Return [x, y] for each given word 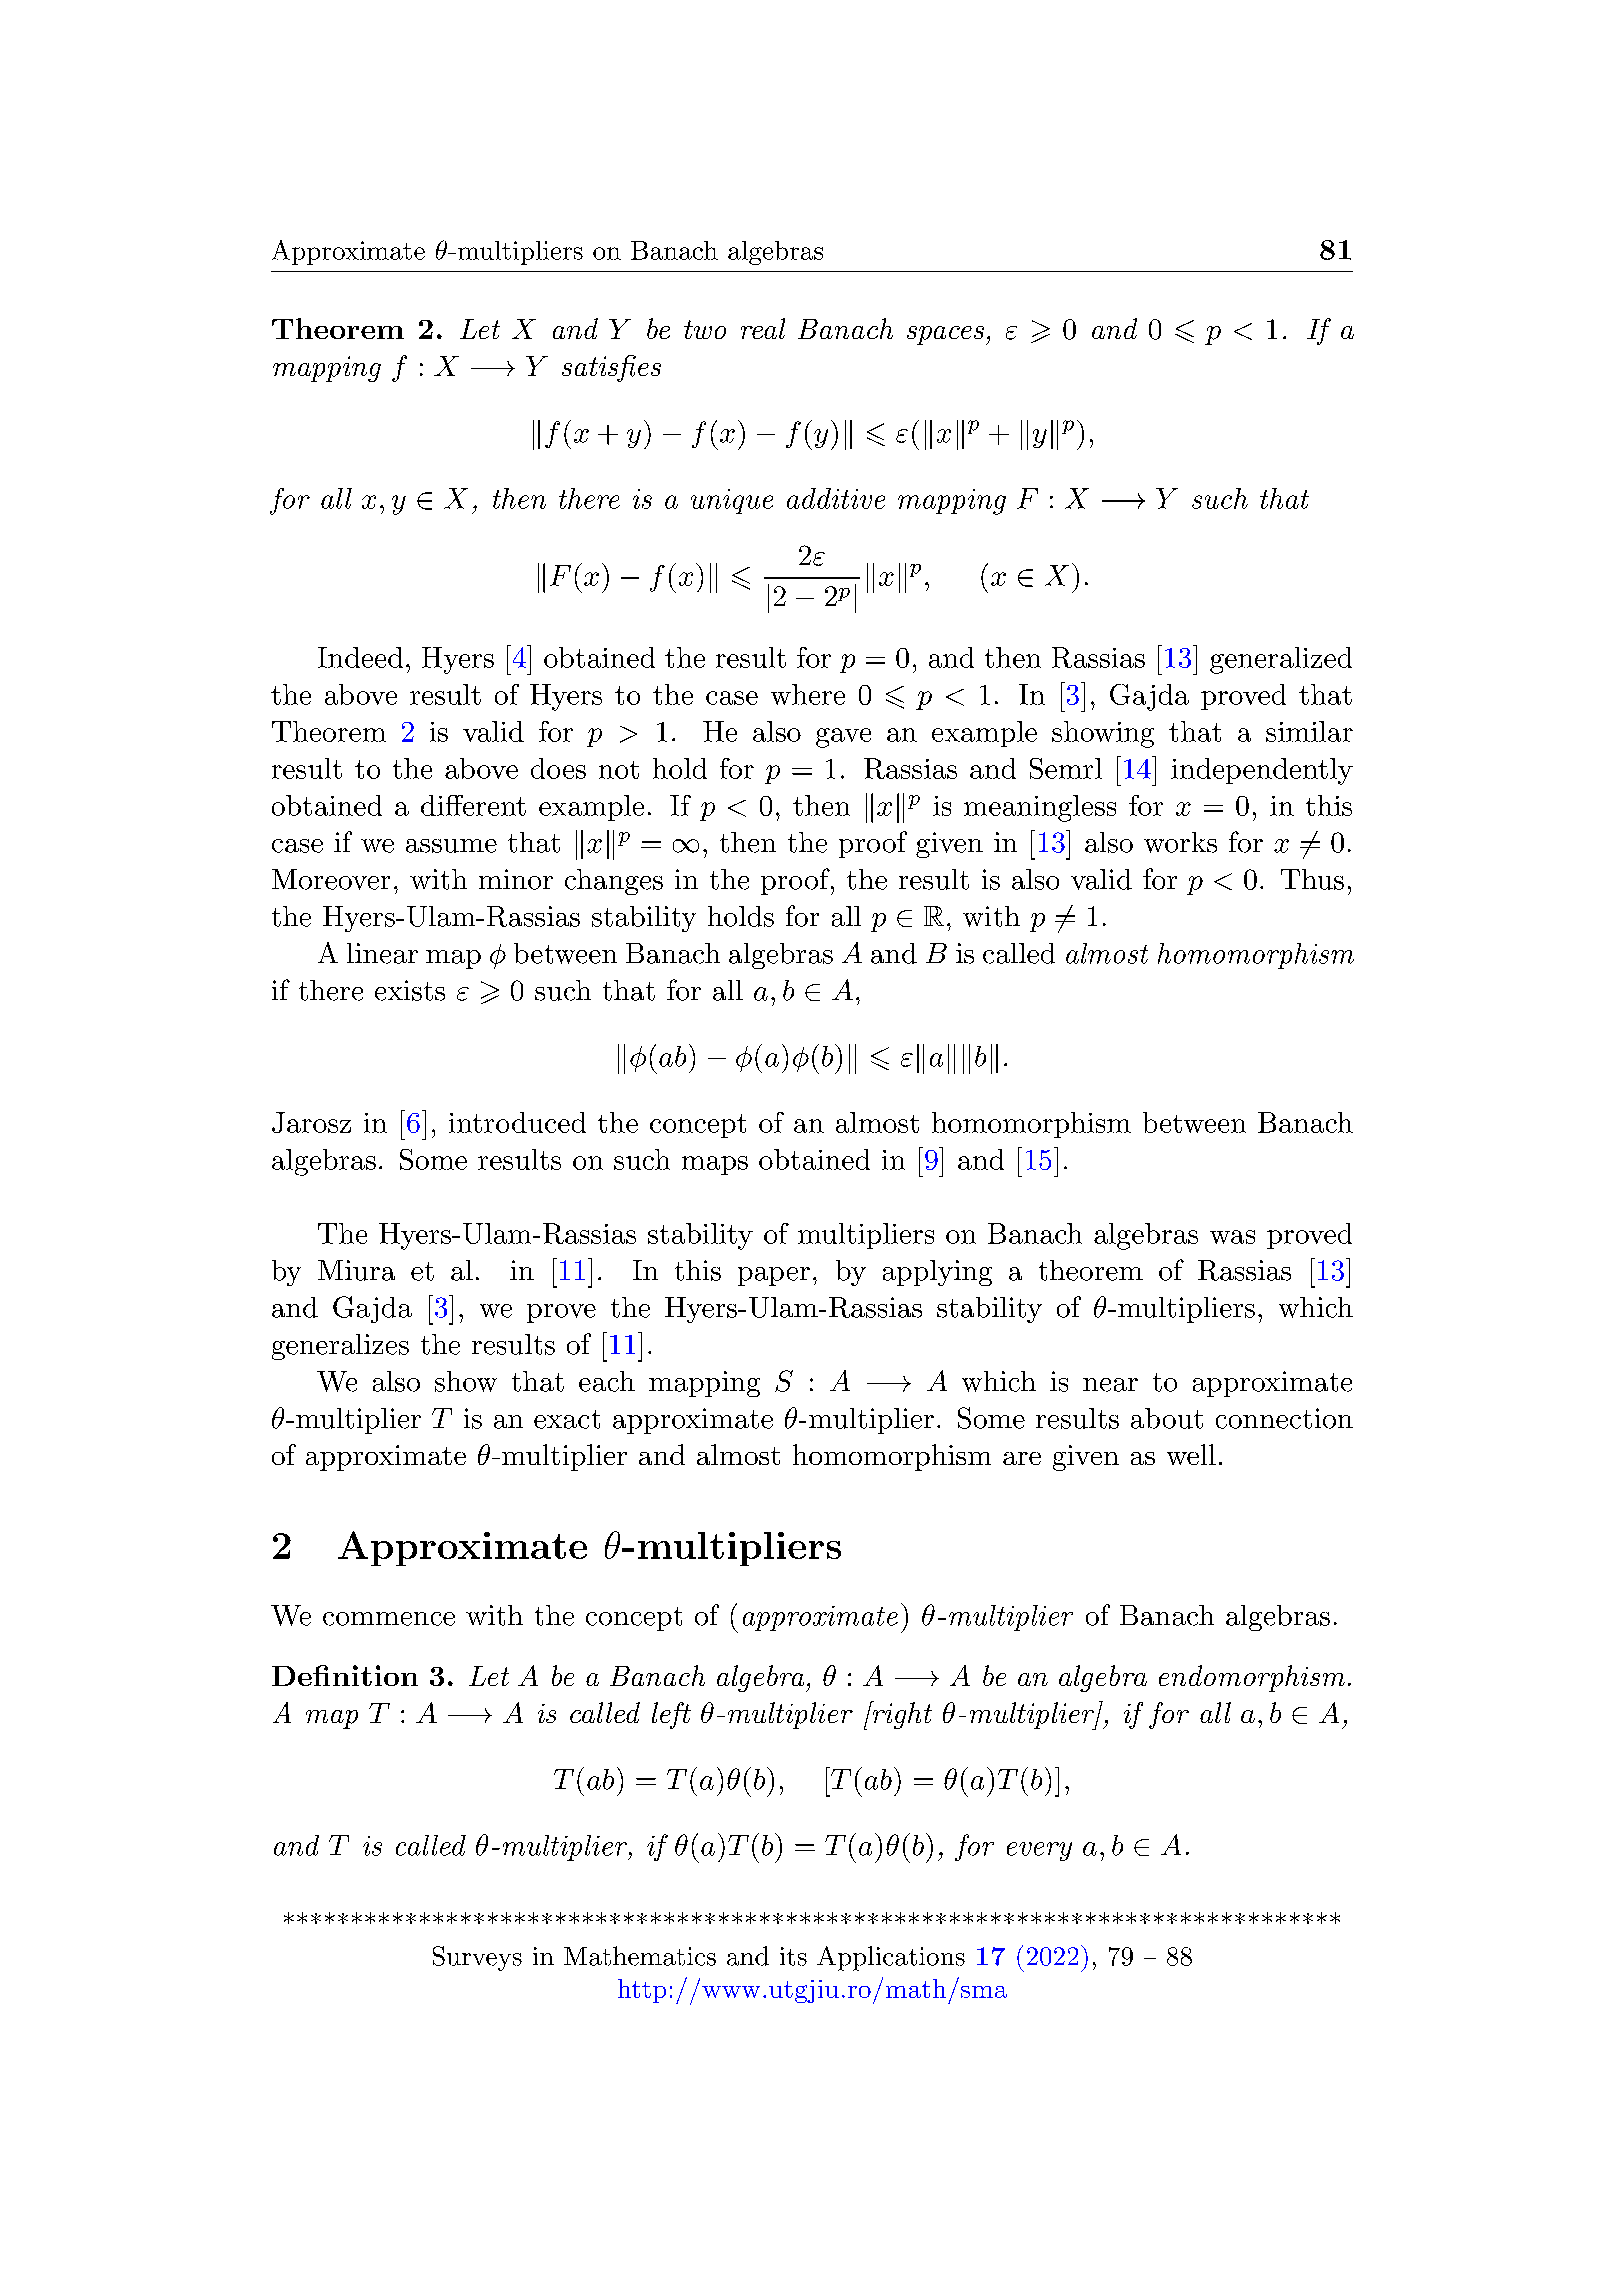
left [671, 1715]
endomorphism [1252, 1678]
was [1232, 1237]
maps [715, 1165]
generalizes [340, 1347]
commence [389, 1619]
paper [774, 1276]
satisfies [611, 368]
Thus [1312, 879]
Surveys [477, 1958]
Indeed [360, 657]
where [808, 694]
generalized [1281, 660]
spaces [945, 335]
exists [410, 990]
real [763, 328]
